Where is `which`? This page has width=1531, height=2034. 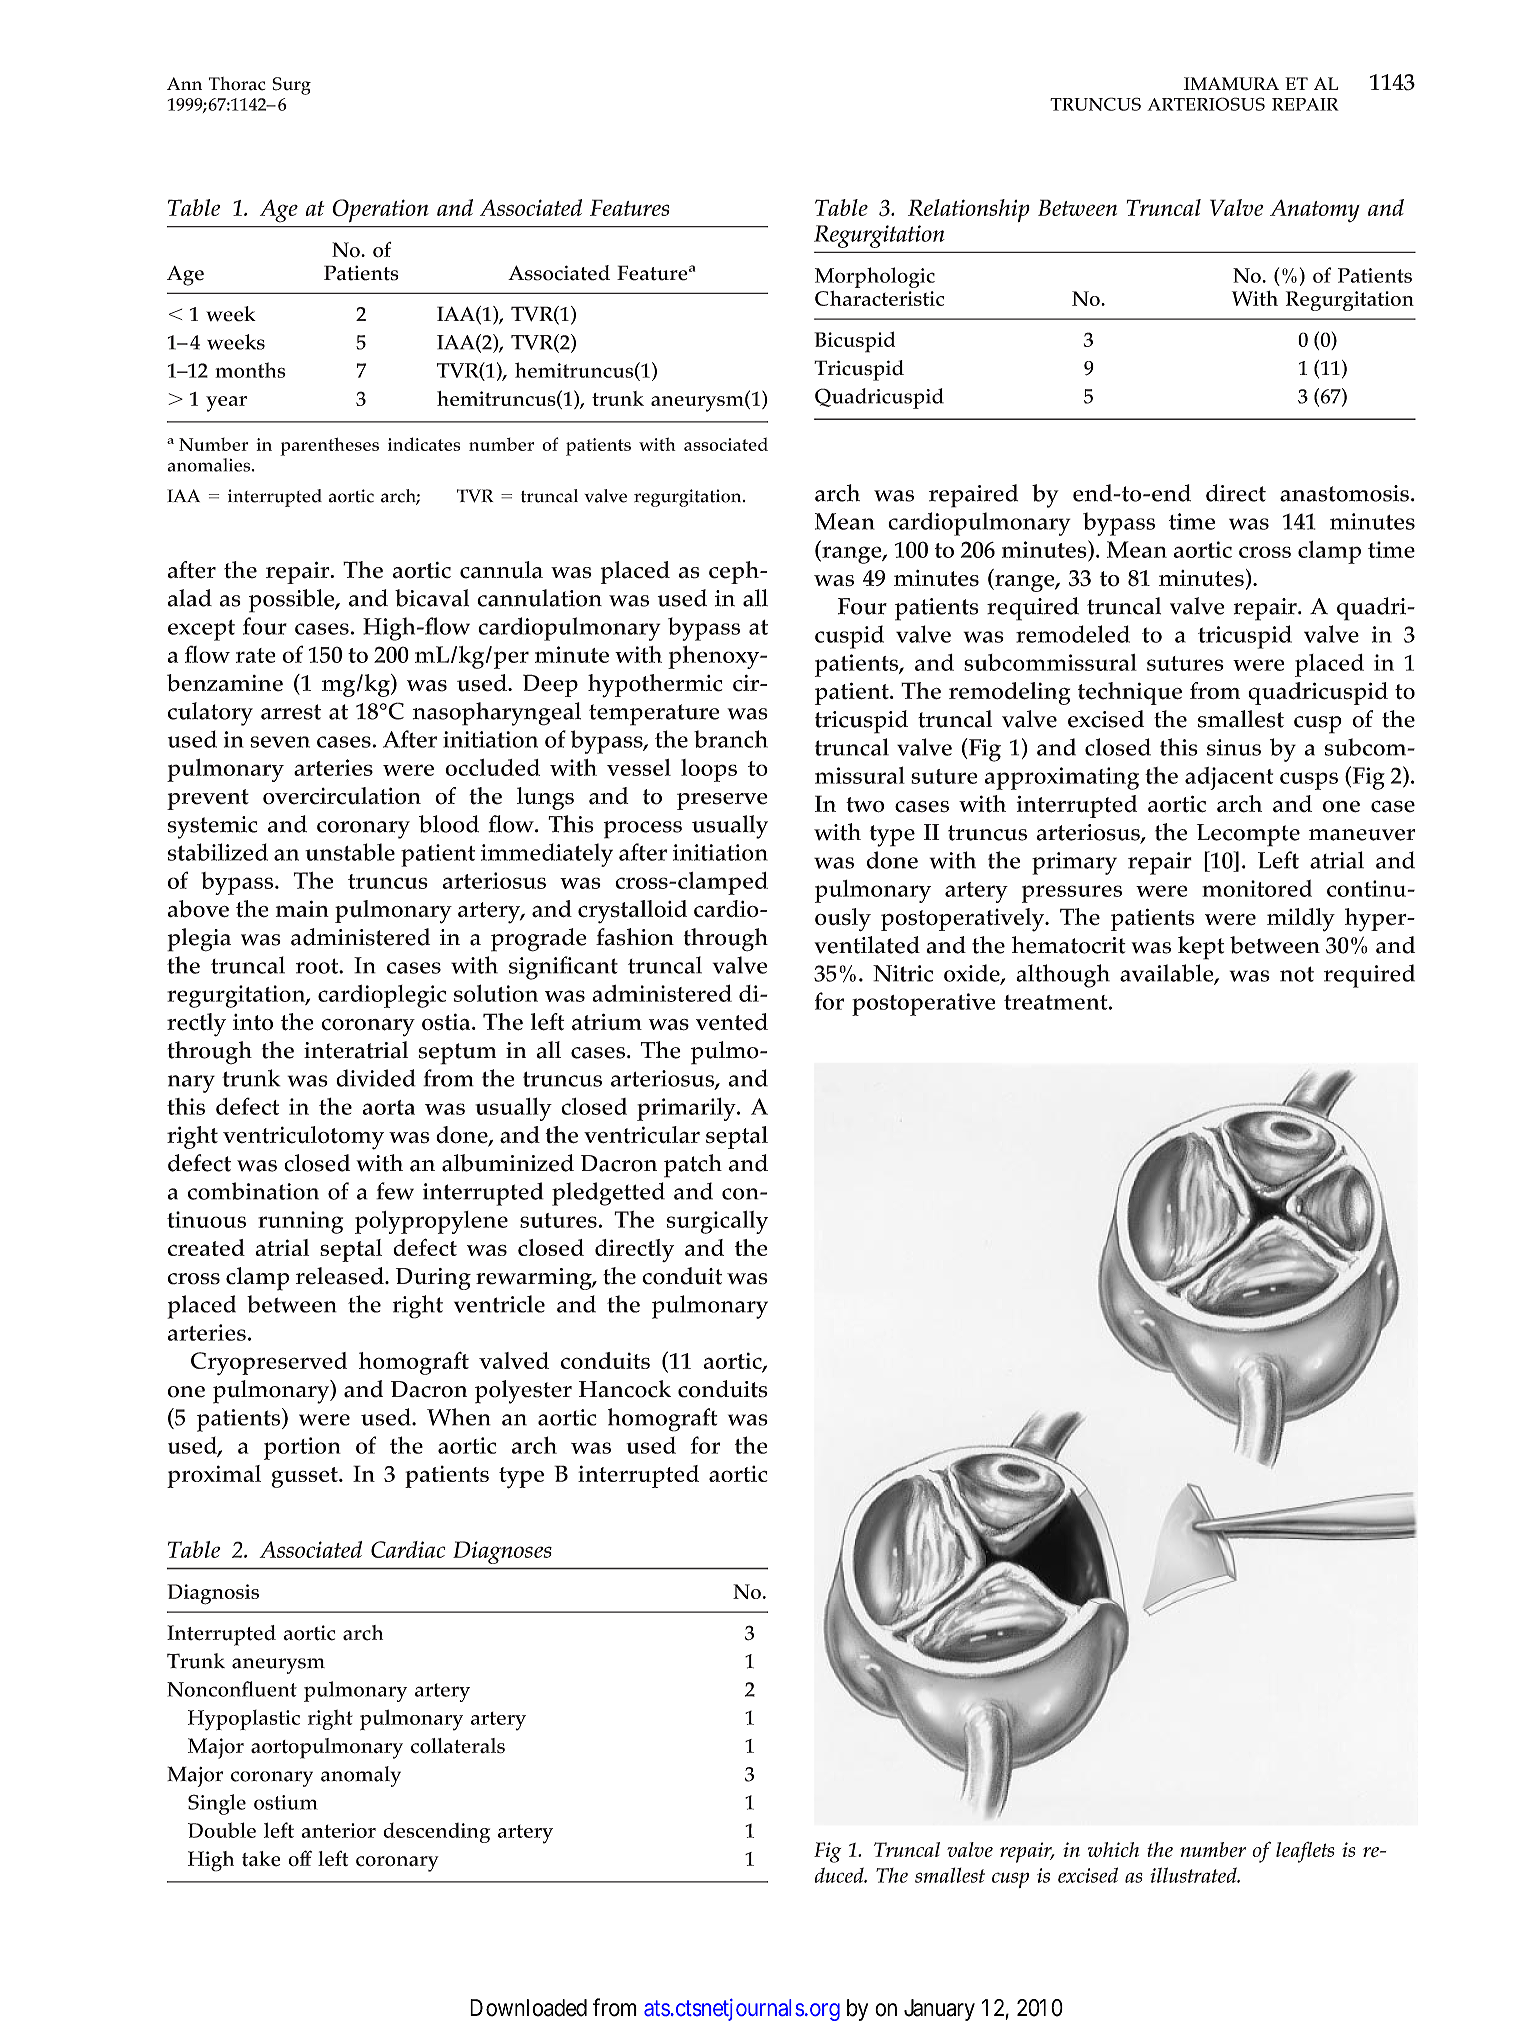 which is located at coordinates (1113, 1849).
